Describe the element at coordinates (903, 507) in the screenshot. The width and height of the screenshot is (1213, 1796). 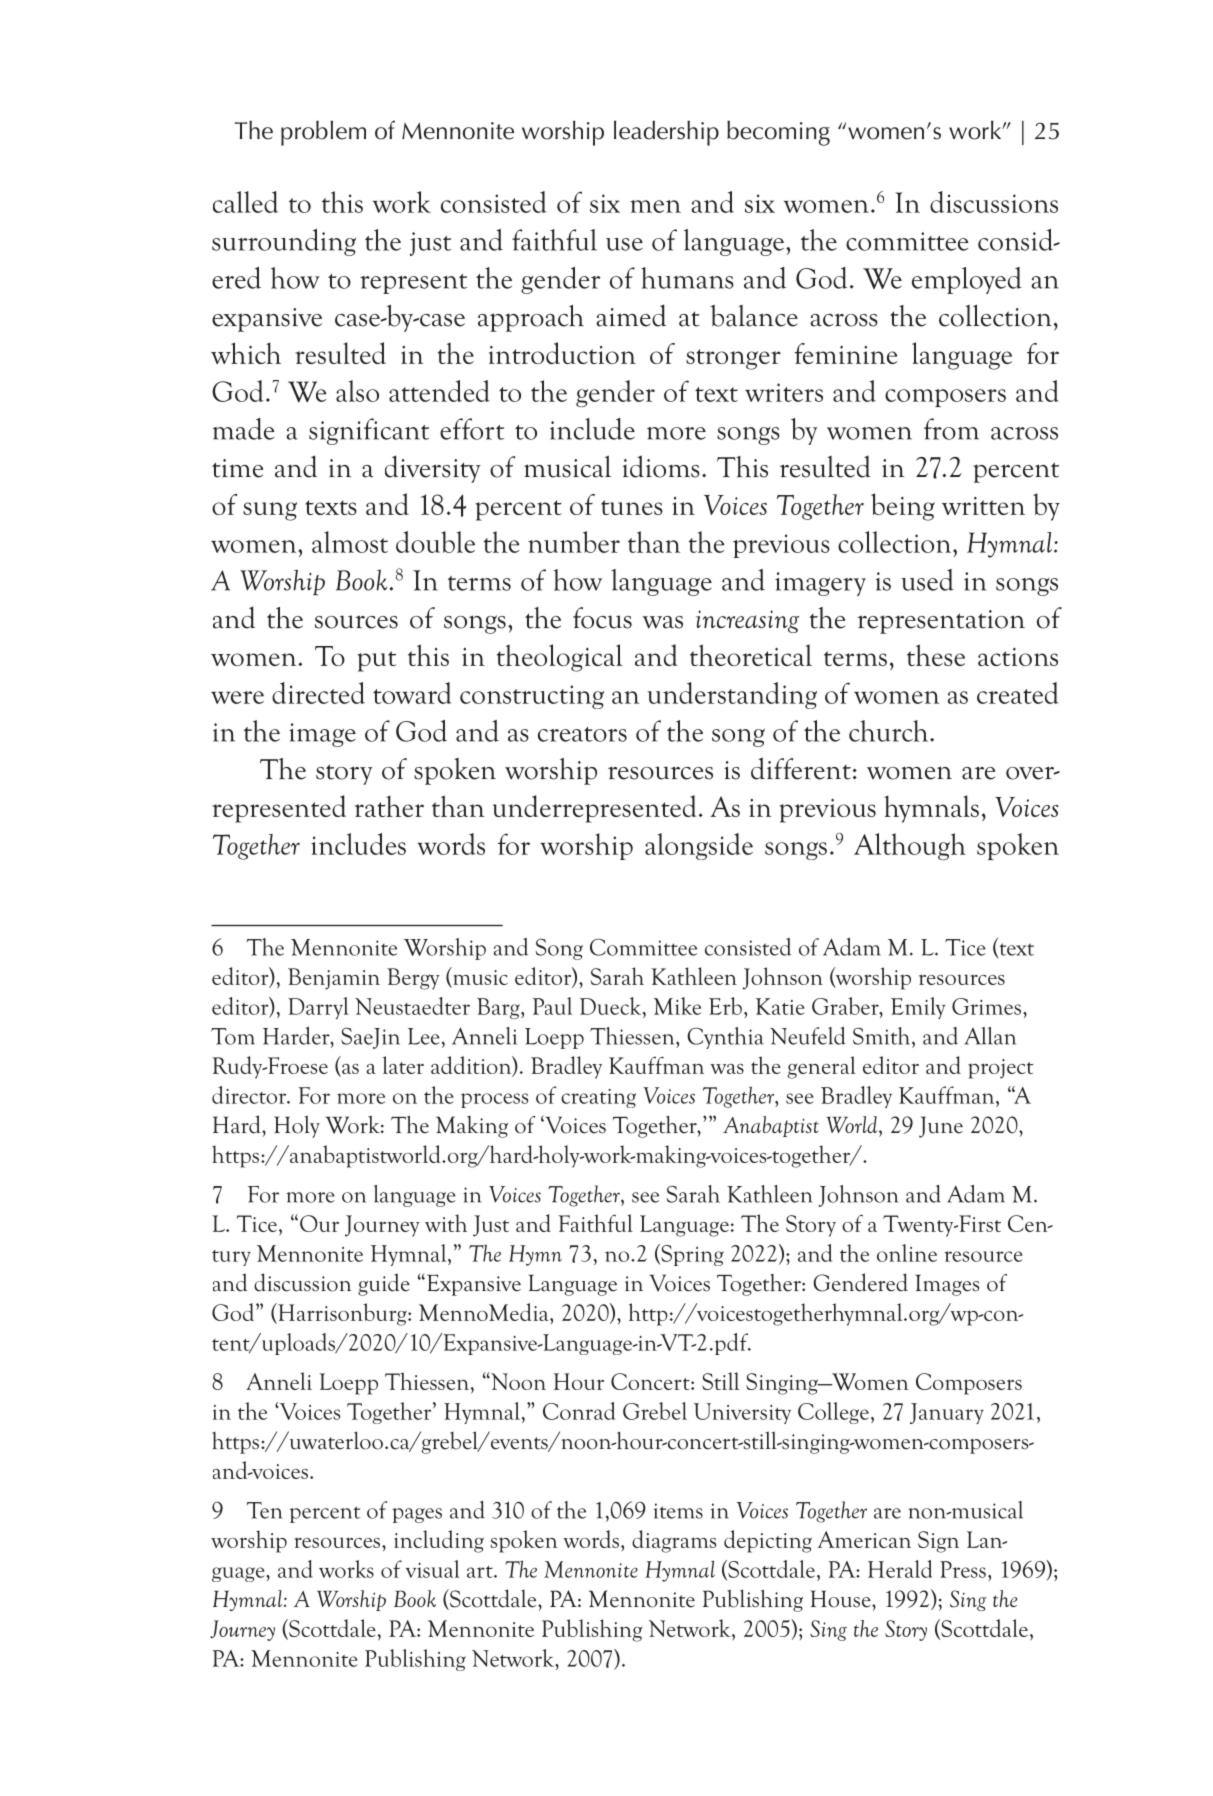
I see `being` at that location.
